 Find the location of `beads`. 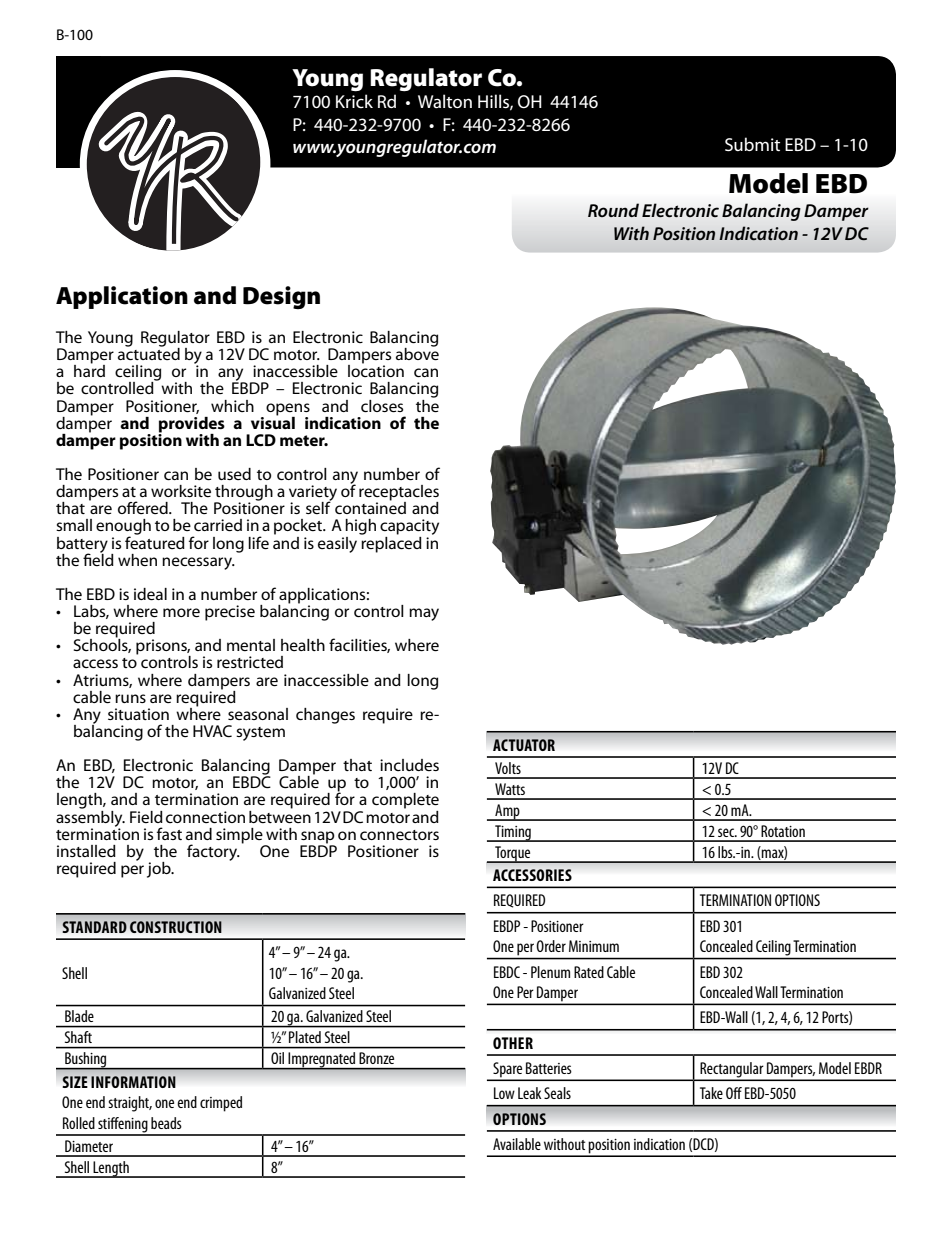

beads is located at coordinates (166, 1123).
